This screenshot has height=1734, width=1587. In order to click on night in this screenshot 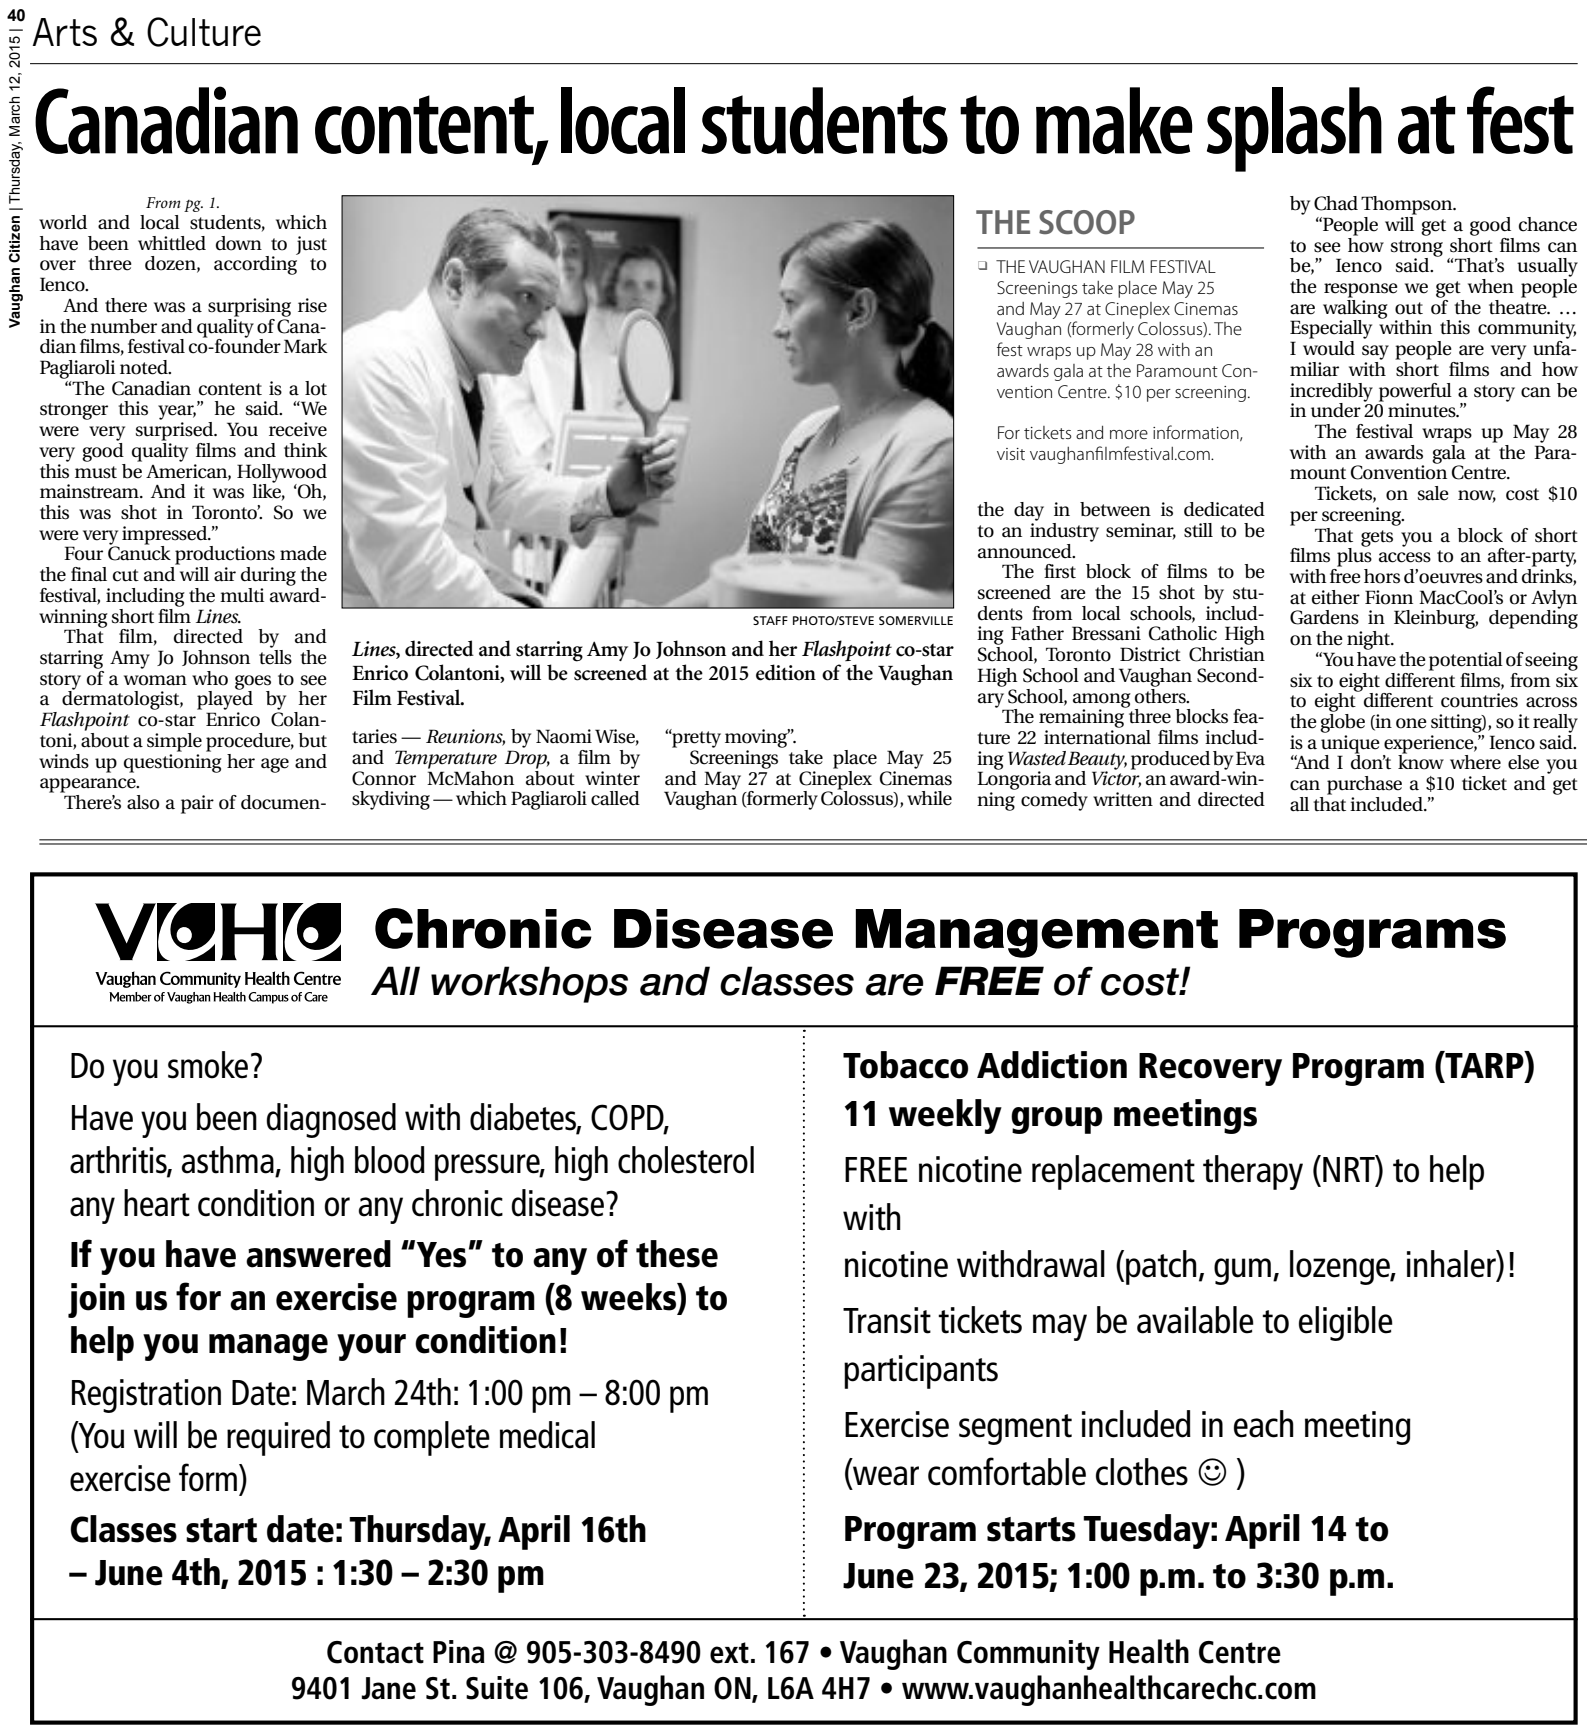, I will do `click(1370, 640)`.
